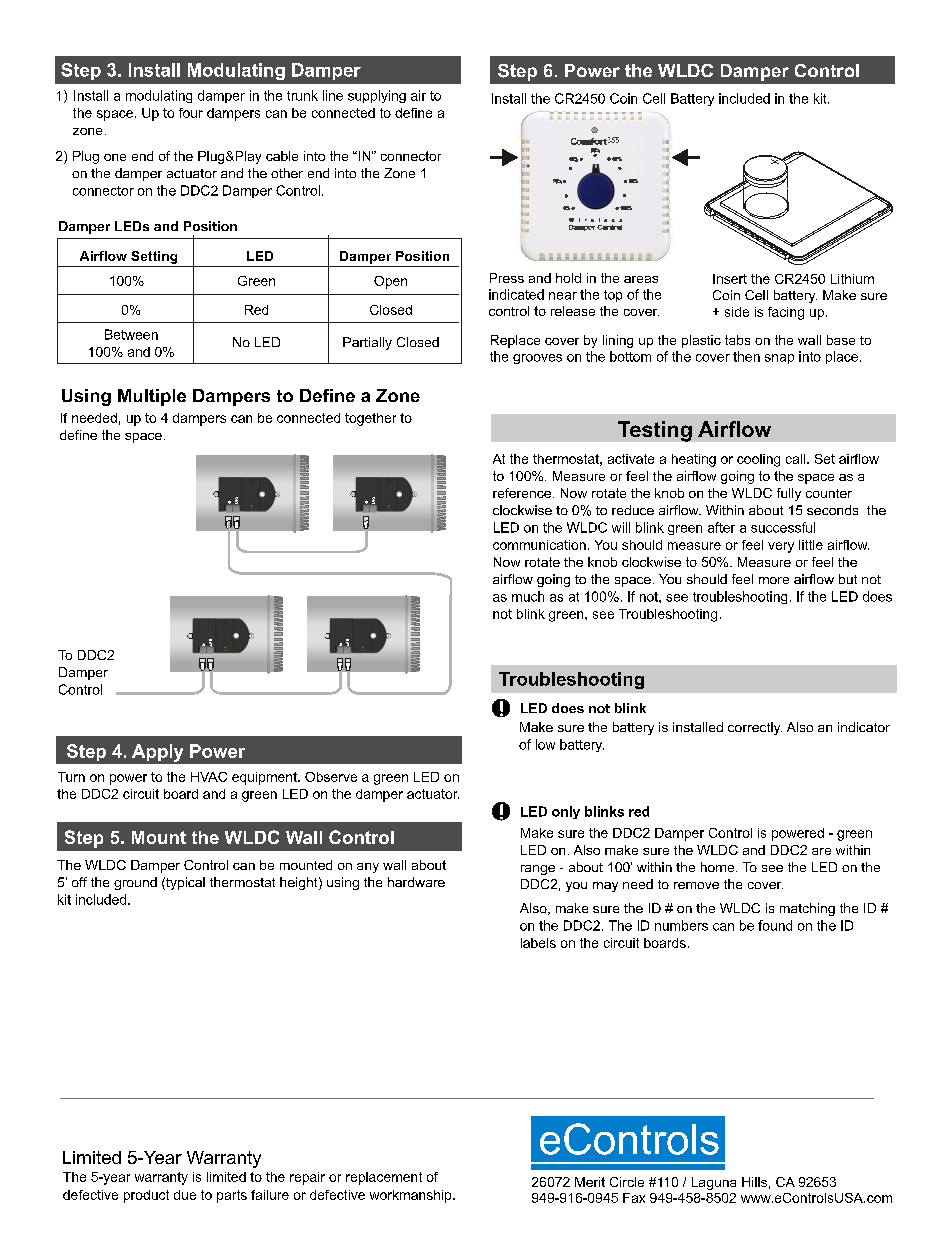 This screenshot has width=952, height=1233. What do you see at coordinates (714, 1183) in the screenshot?
I see `Laguna` at bounding box center [714, 1183].
